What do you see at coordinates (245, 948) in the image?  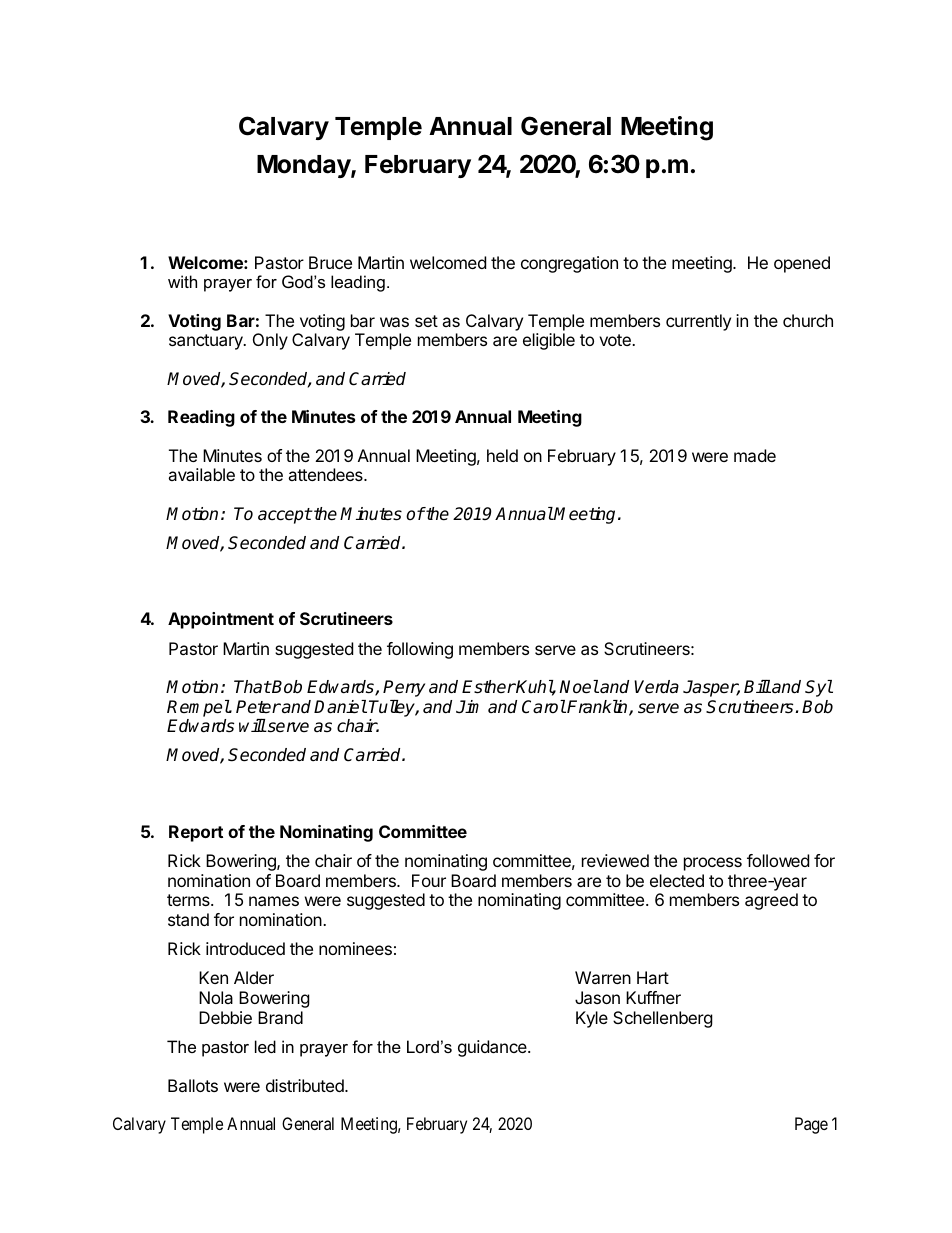 I see `introduced` at bounding box center [245, 948].
